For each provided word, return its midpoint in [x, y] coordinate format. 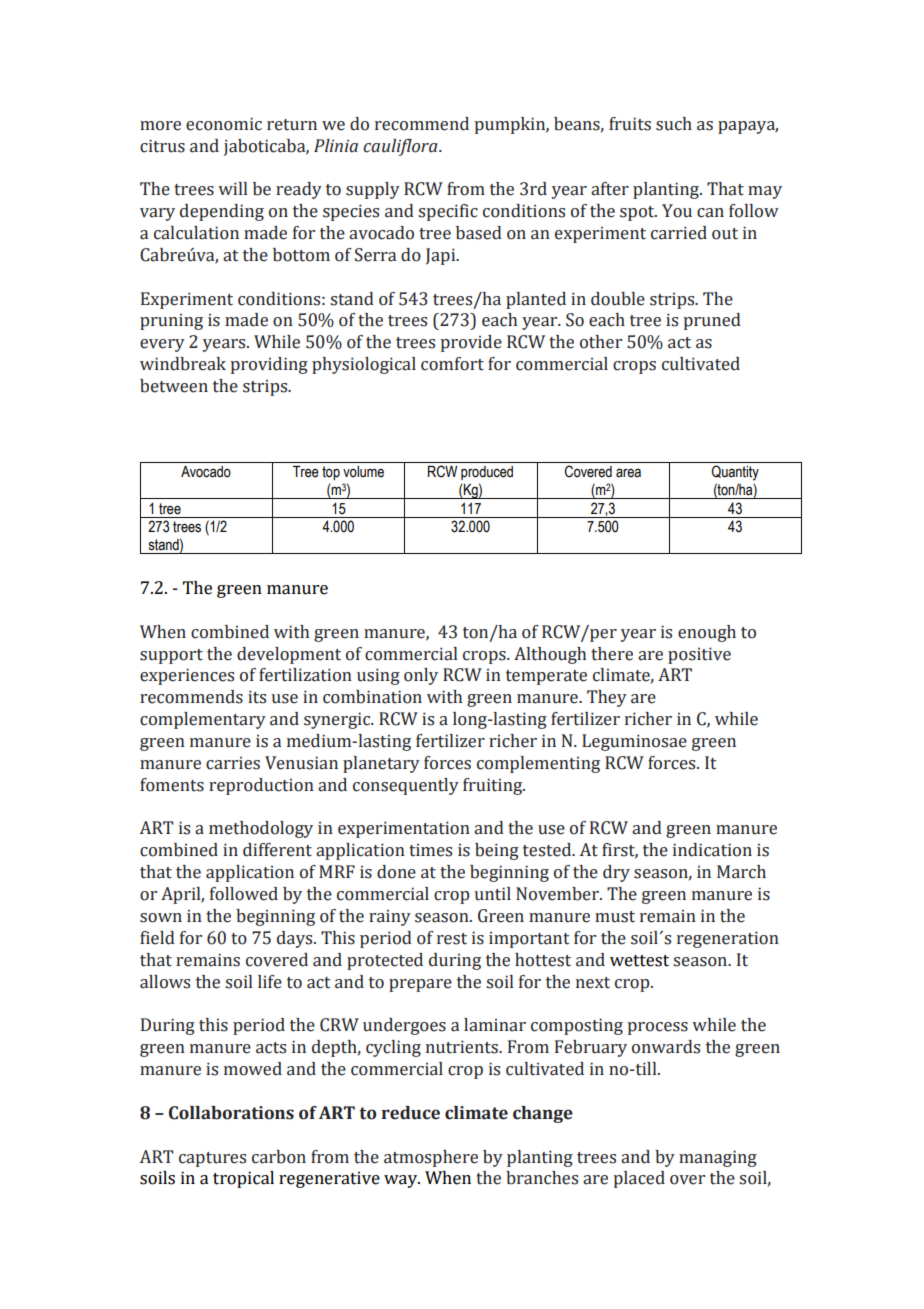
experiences [187, 676]
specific [448, 212]
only [421, 676]
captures [212, 1159]
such [674, 124]
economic [224, 124]
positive [699, 655]
